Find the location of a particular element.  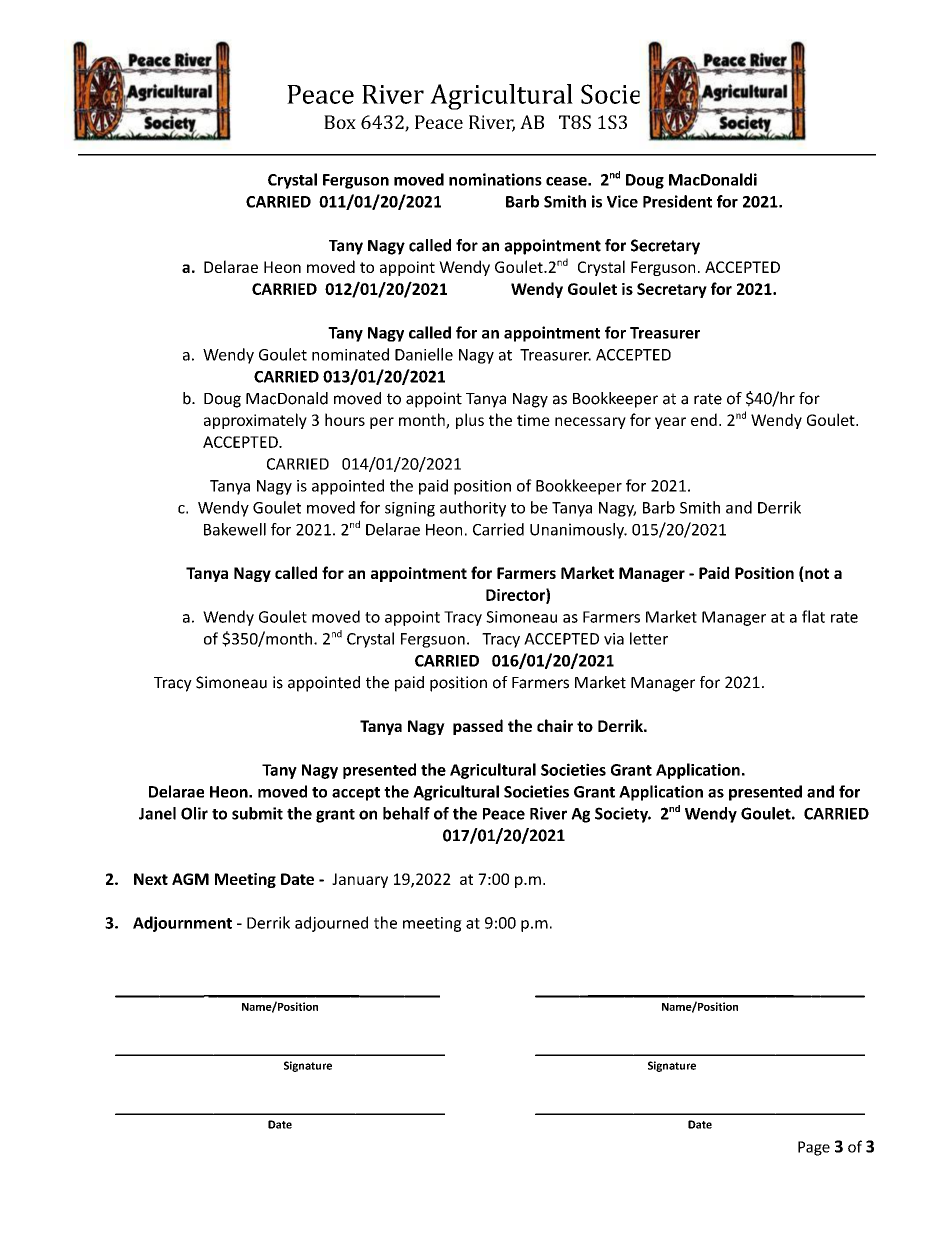

approximately is located at coordinates (255, 421).
